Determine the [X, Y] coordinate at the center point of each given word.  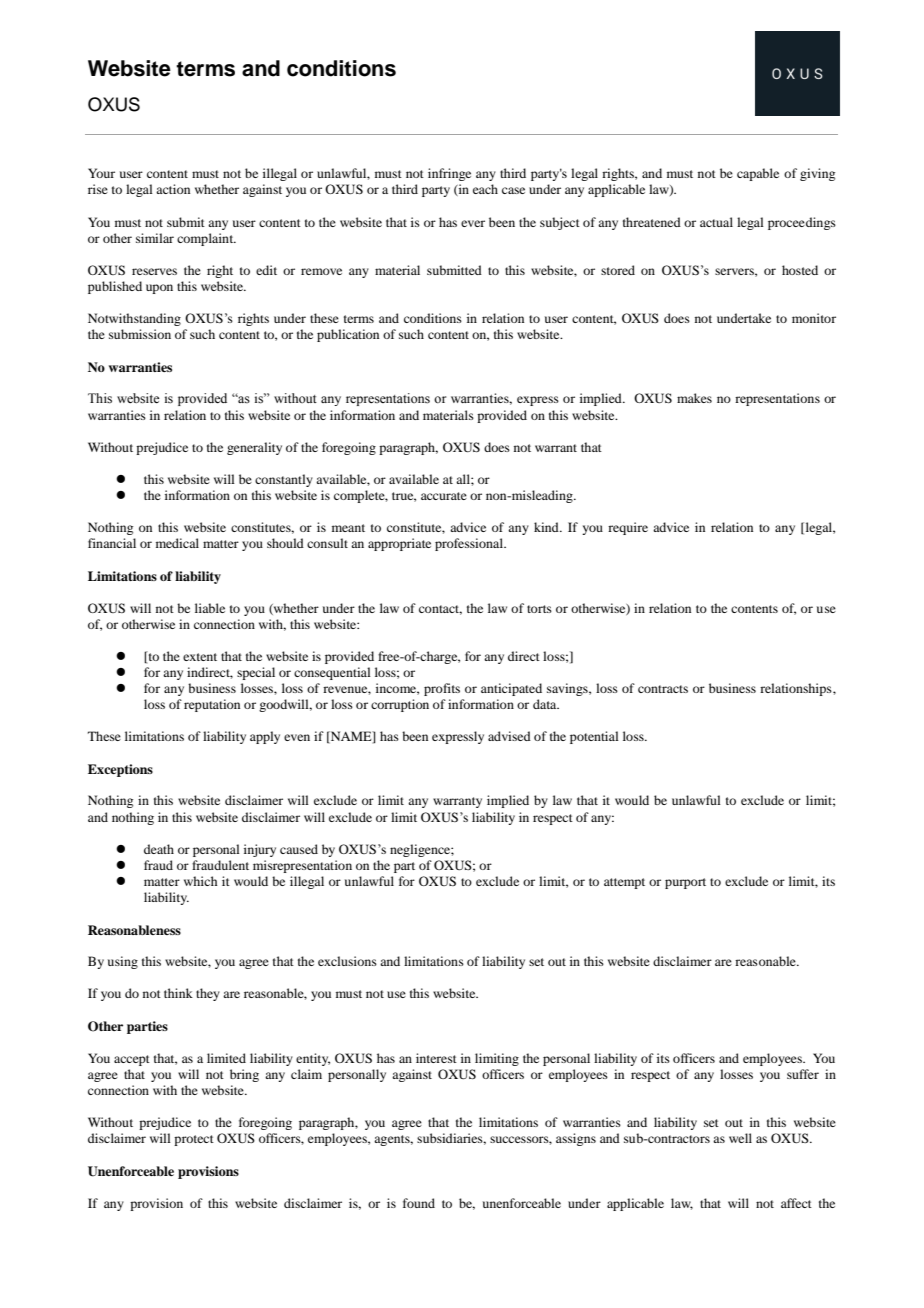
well [740, 1138]
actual [716, 222]
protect [194, 1140]
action [173, 189]
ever [473, 223]
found [419, 1203]
